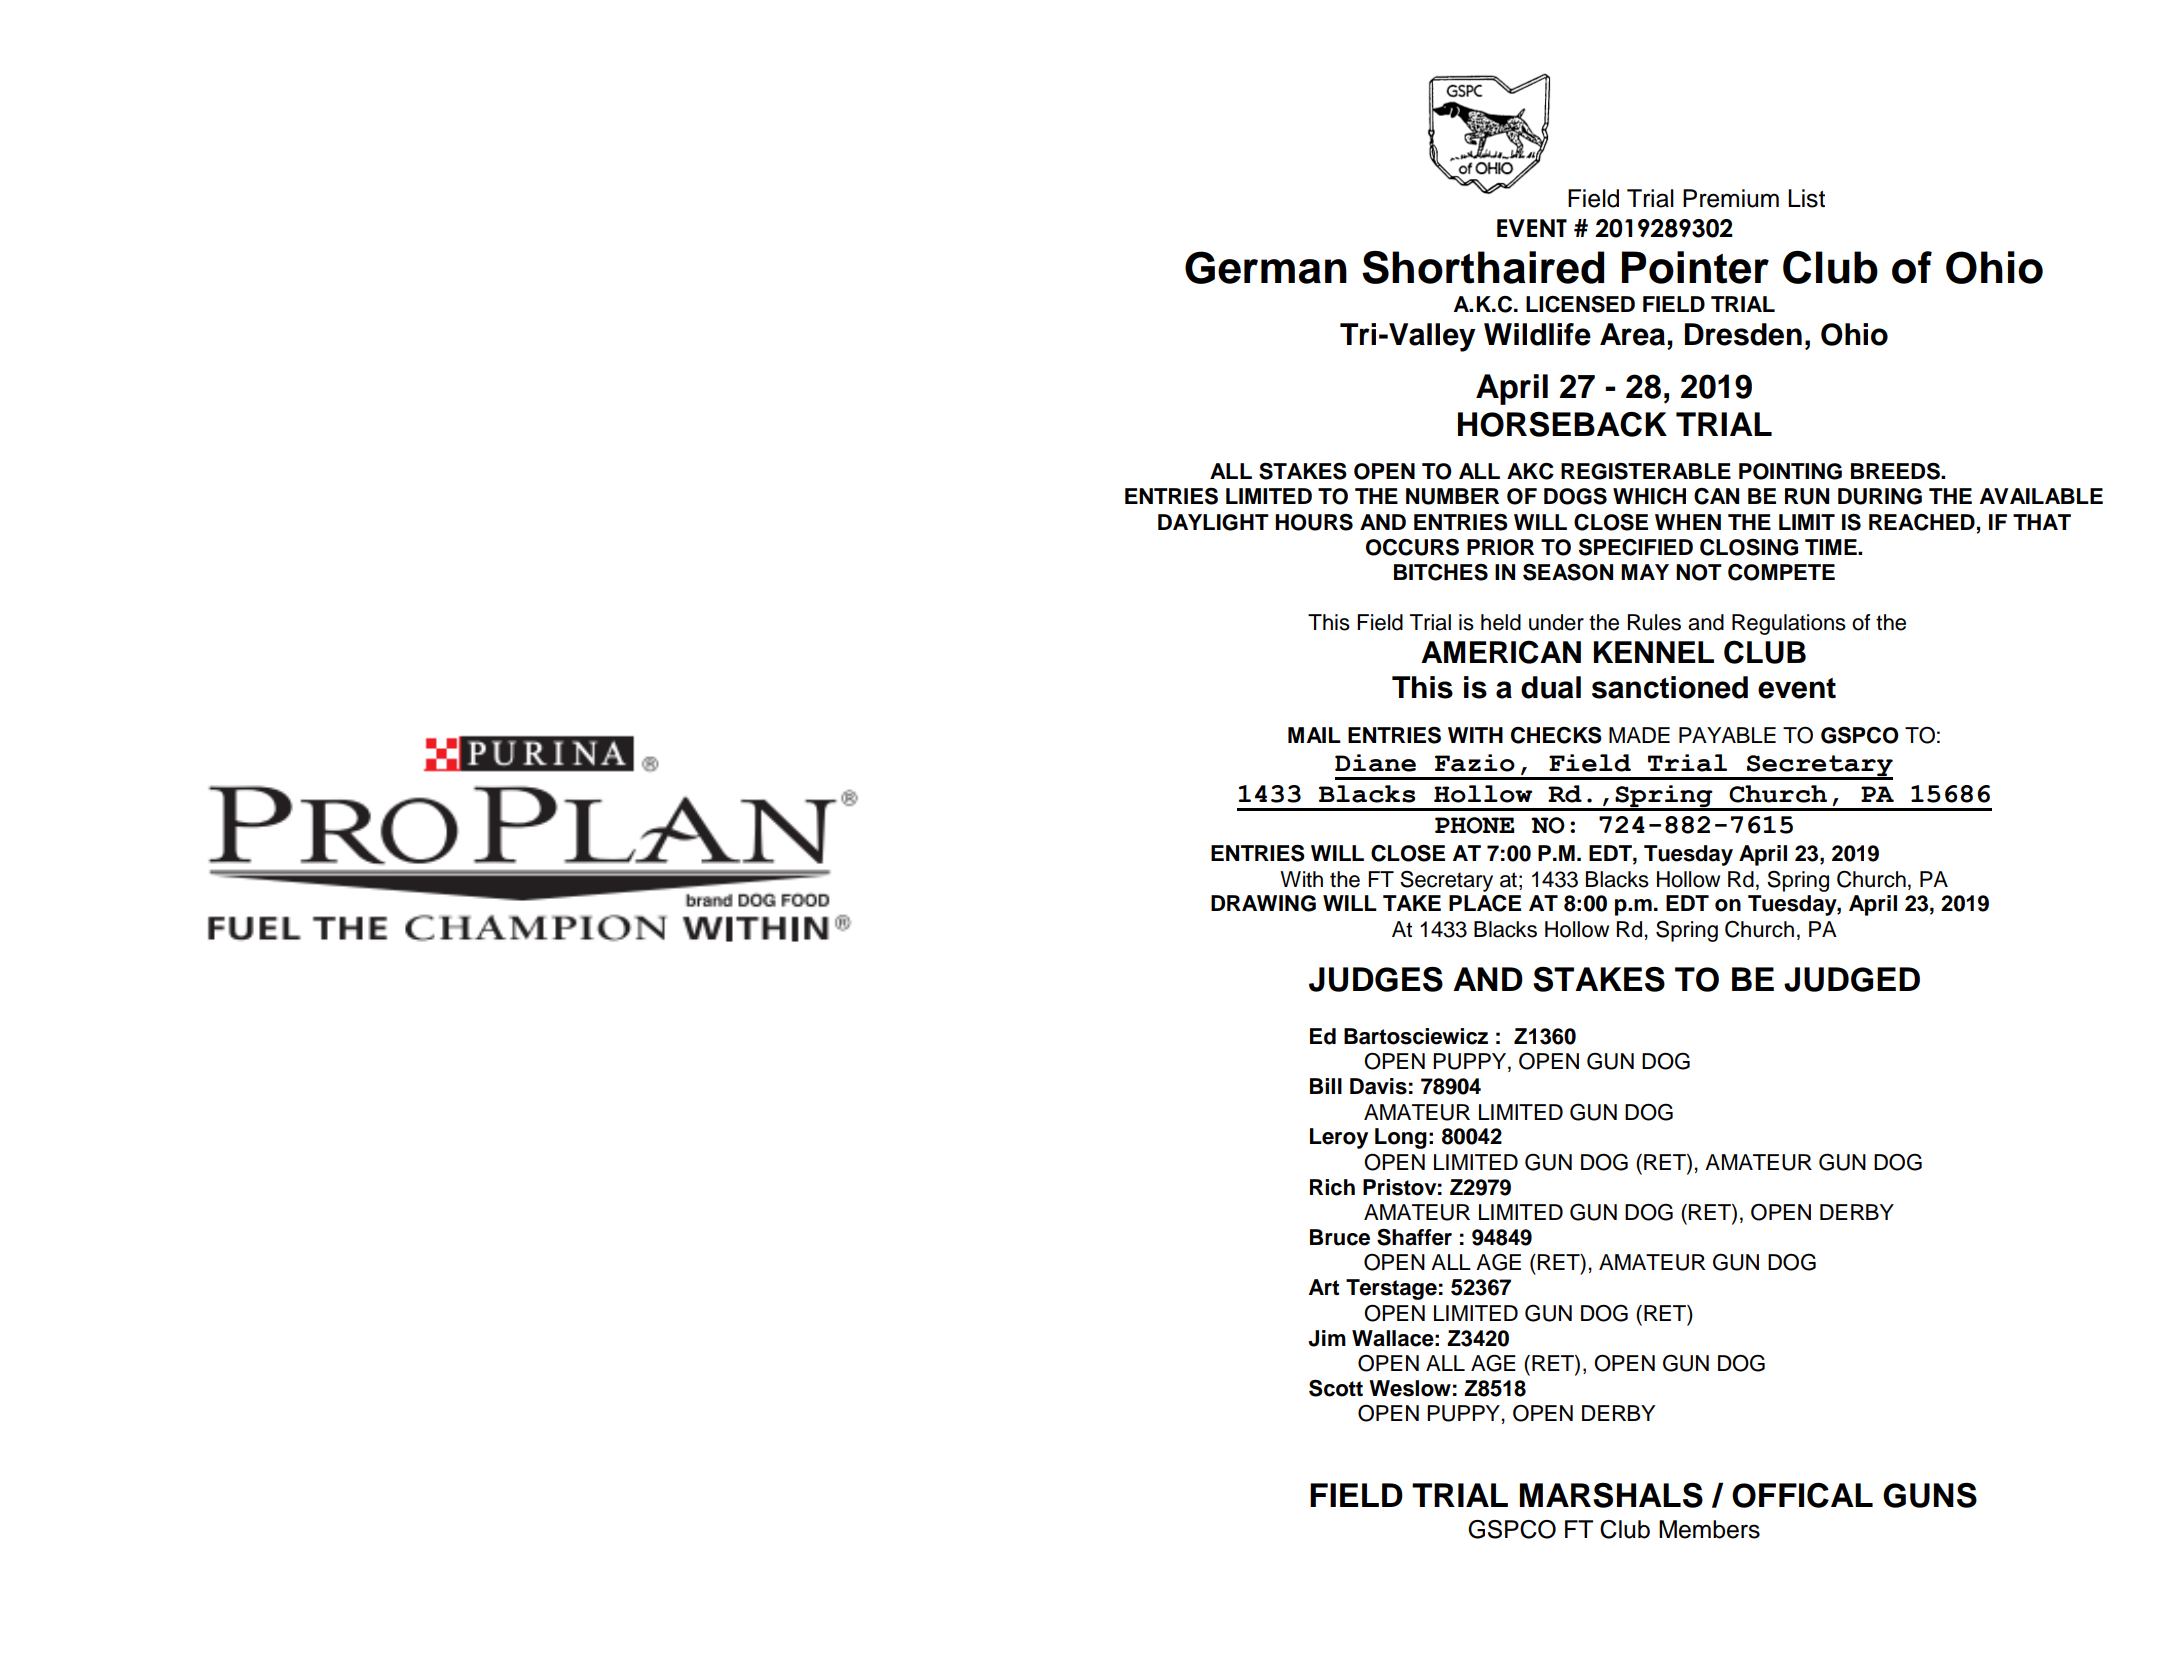  Describe the element at coordinates (1852, 979) in the screenshot. I see `JUDGED` at that location.
